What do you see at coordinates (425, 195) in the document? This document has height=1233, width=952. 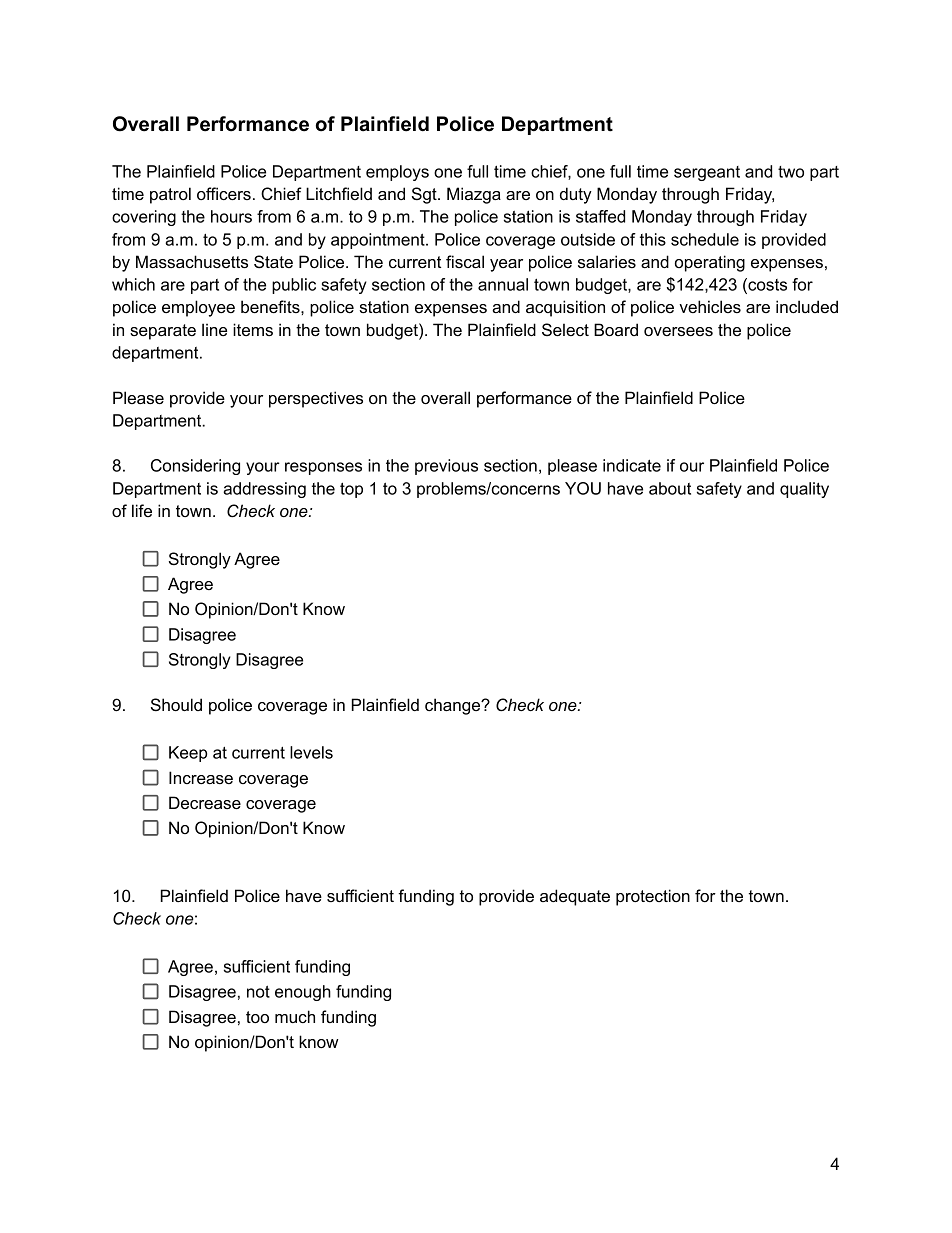 I see `Sgt` at bounding box center [425, 195].
